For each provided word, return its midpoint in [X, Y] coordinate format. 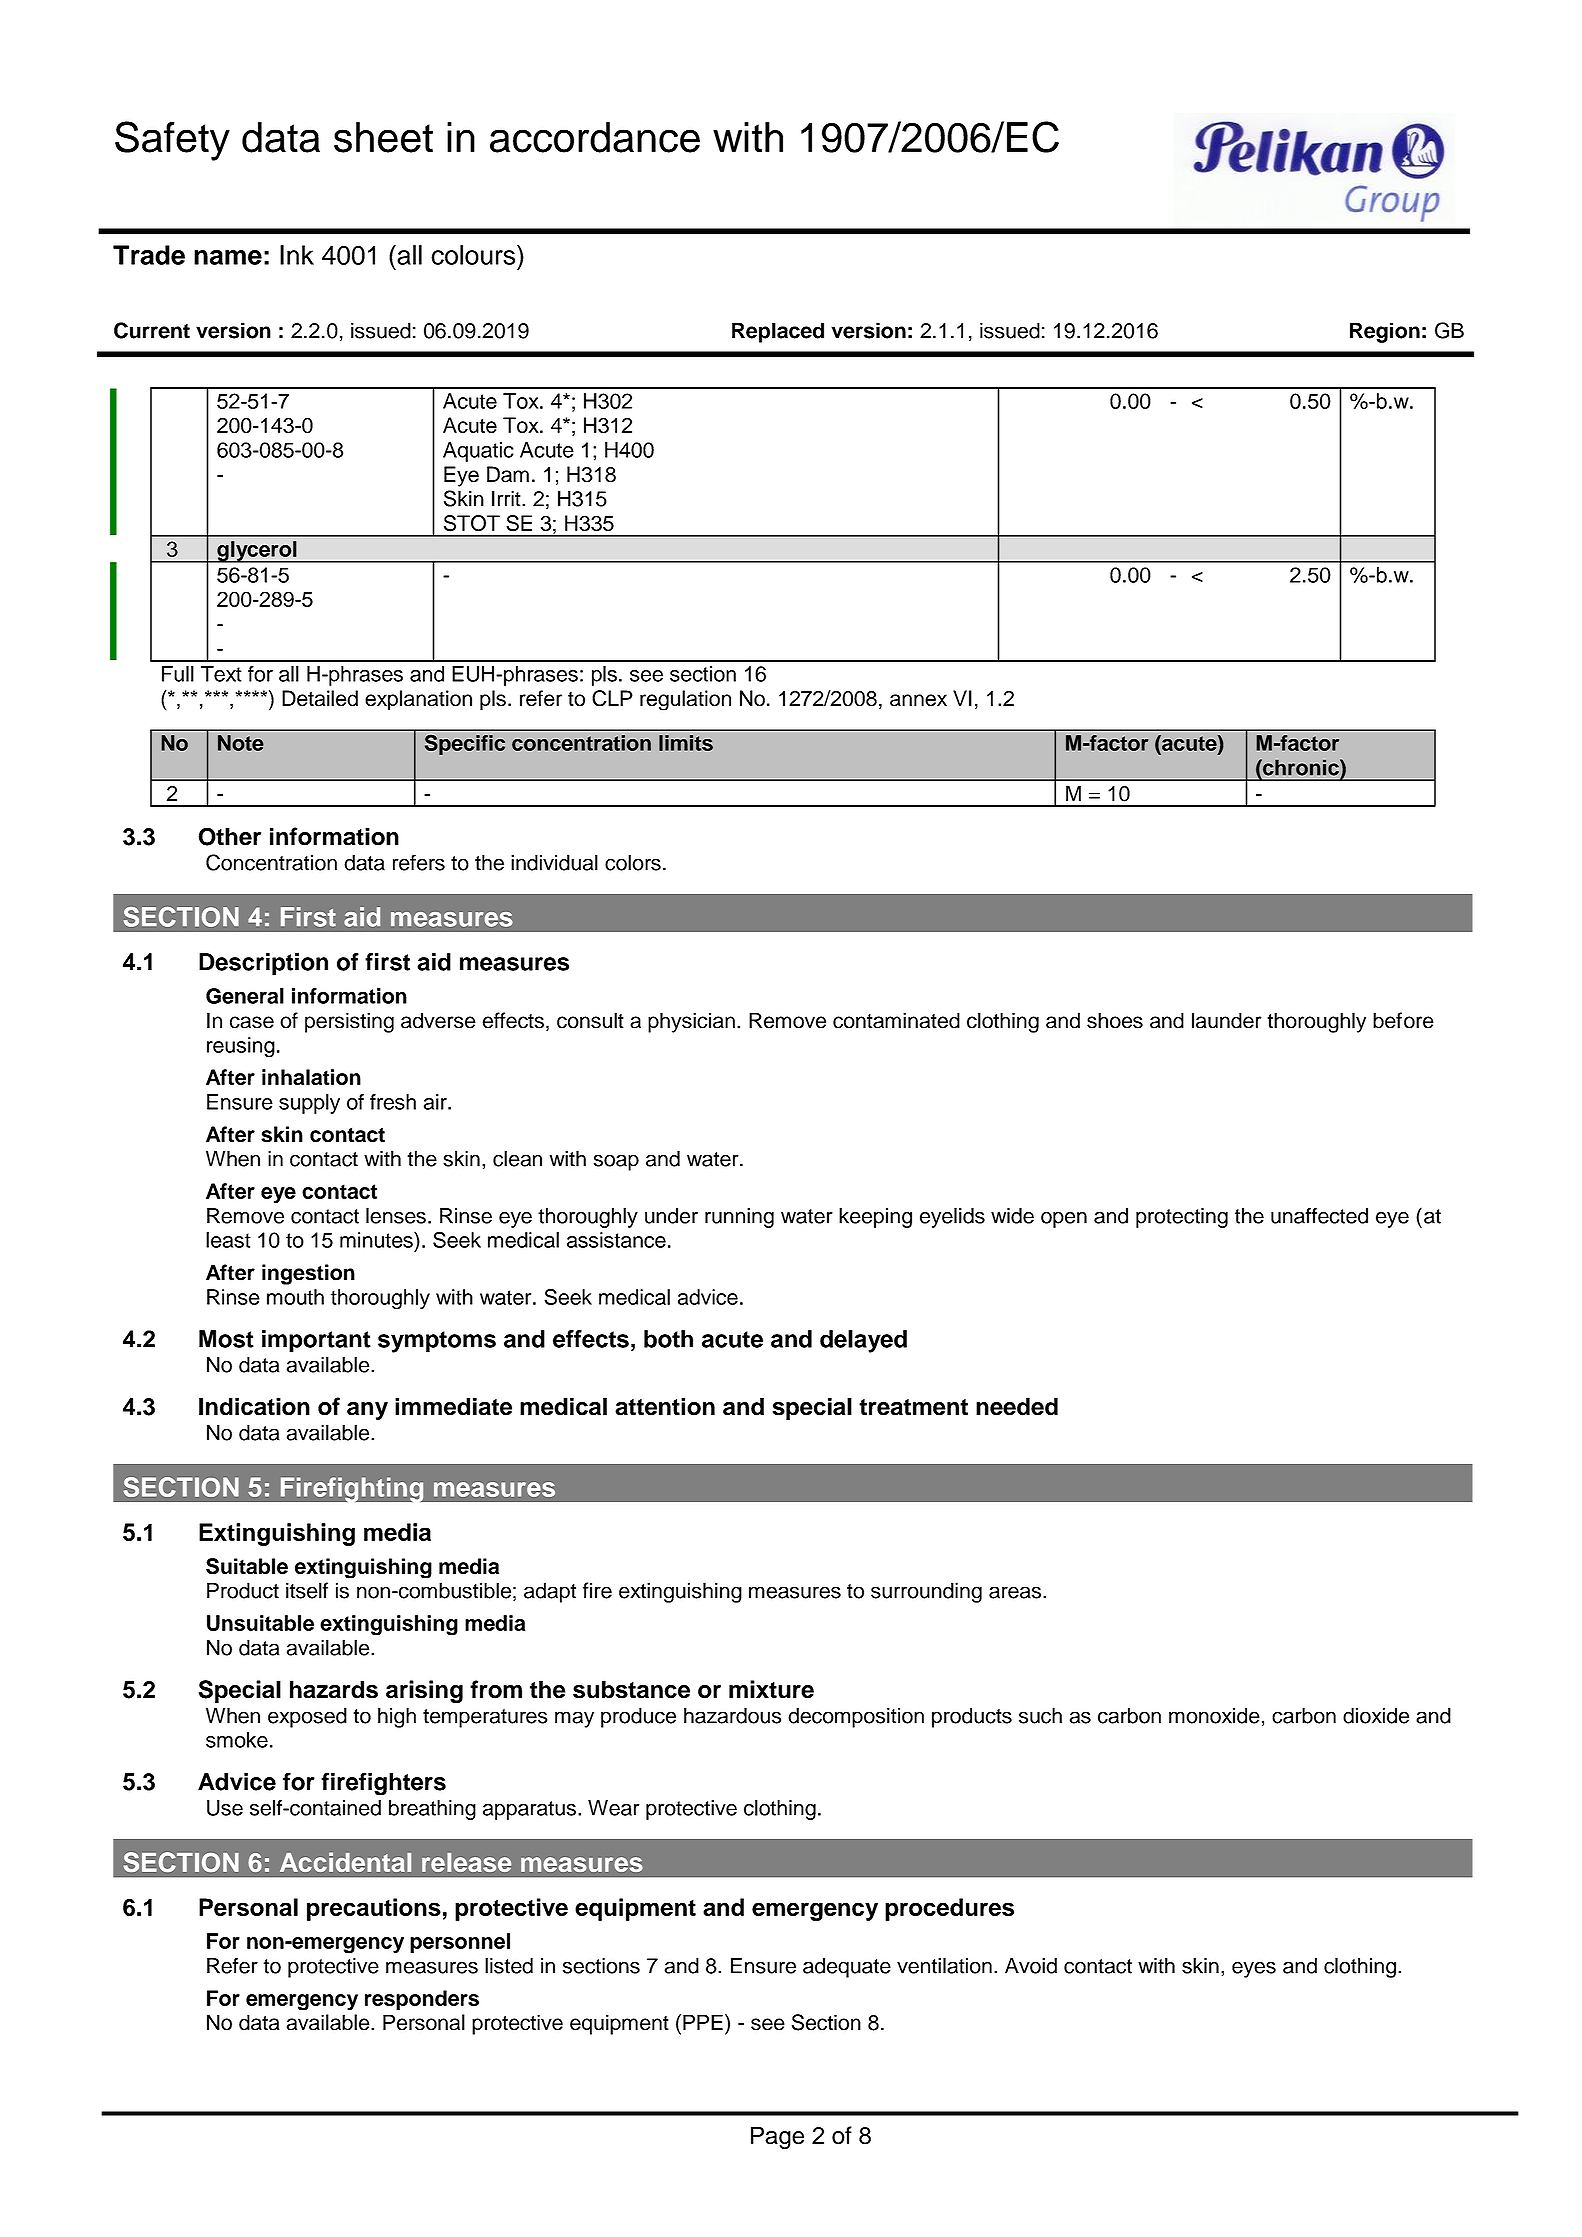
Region [1385, 332]
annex [918, 700]
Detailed [320, 698]
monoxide [1214, 1715]
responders [422, 2000]
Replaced [778, 332]
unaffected [1319, 1215]
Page [777, 2137]
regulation [685, 700]
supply [309, 1104]
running [739, 1218]
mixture [771, 1689]
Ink [297, 255]
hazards [334, 1689]
